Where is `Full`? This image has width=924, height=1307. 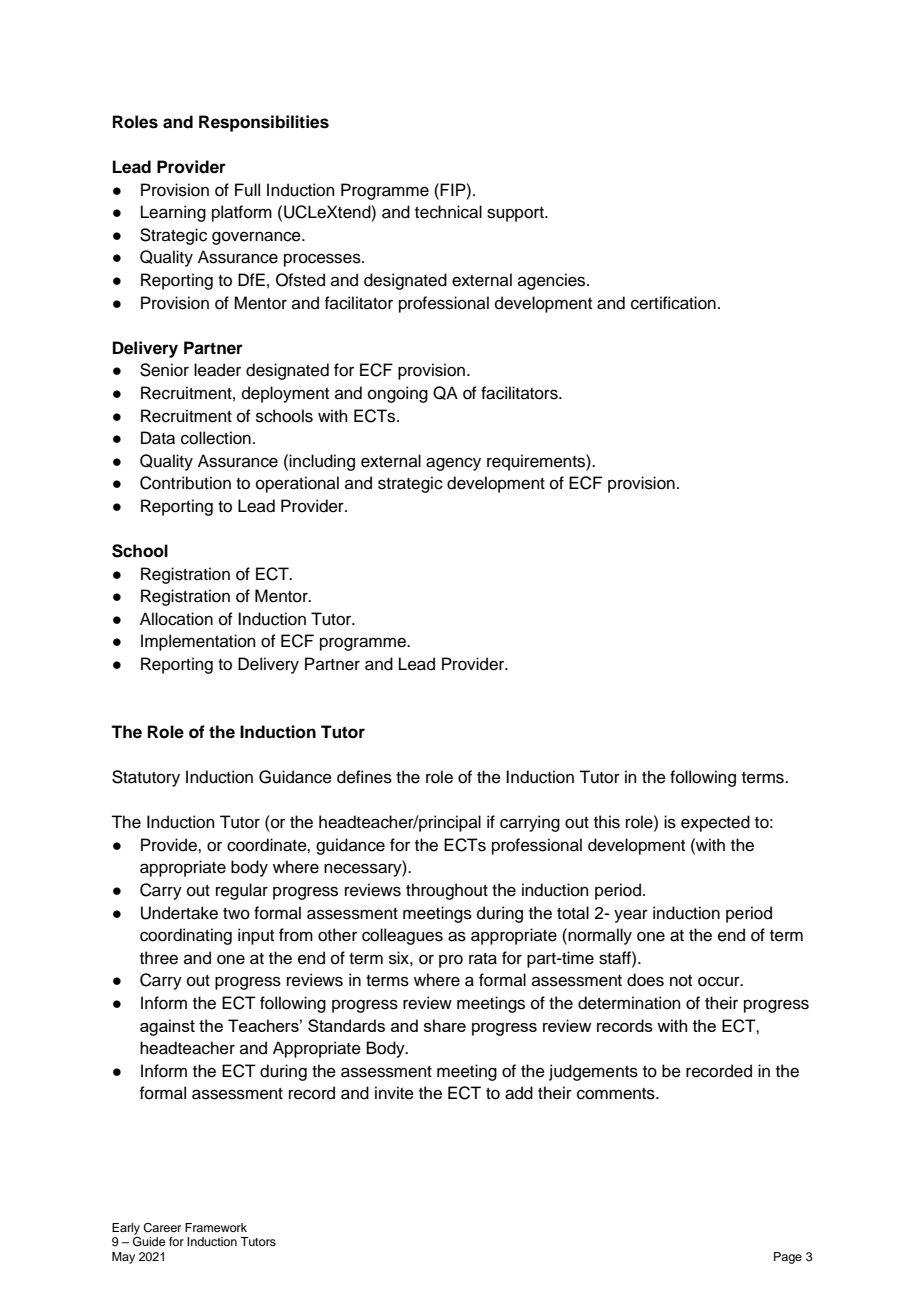 Full is located at coordinates (247, 190).
